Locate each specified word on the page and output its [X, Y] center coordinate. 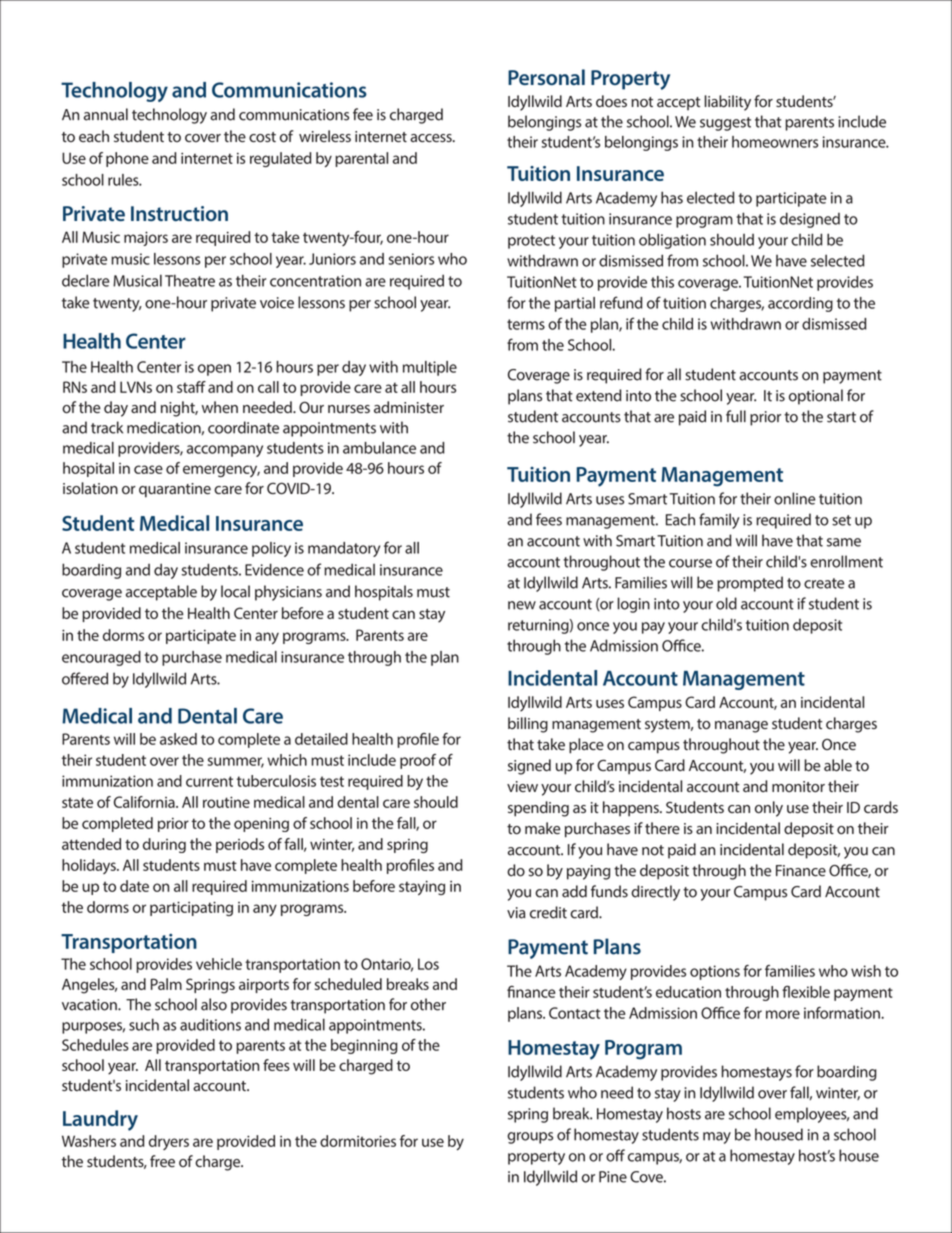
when [220, 407]
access [432, 138]
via [516, 913]
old [726, 603]
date [134, 886]
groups [530, 1138]
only [769, 809]
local [235, 591]
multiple [430, 368]
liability [727, 103]
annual [106, 114]
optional [816, 397]
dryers [169, 1142]
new [522, 605]
